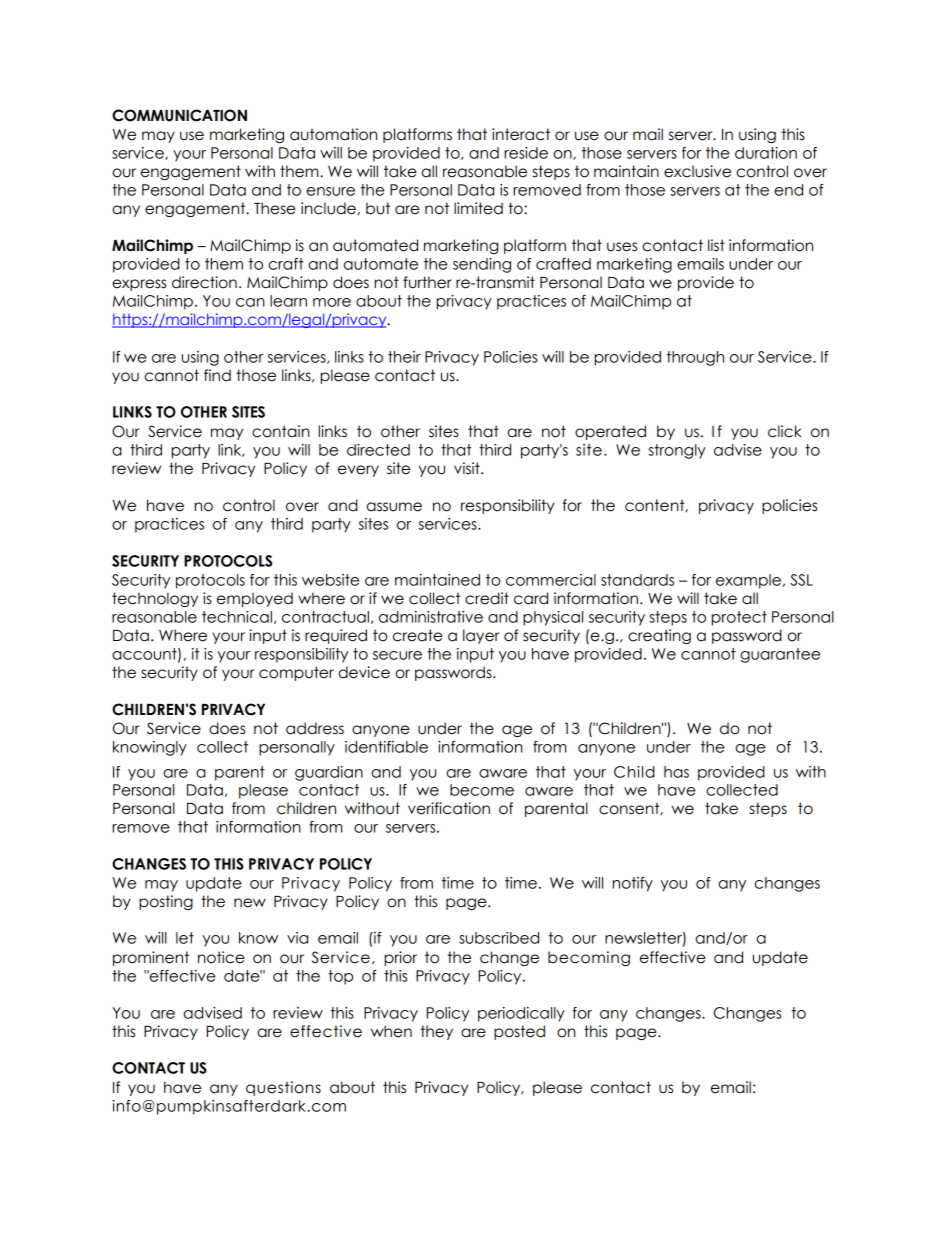  What do you see at coordinates (521, 134) in the screenshot?
I see `interact` at bounding box center [521, 134].
